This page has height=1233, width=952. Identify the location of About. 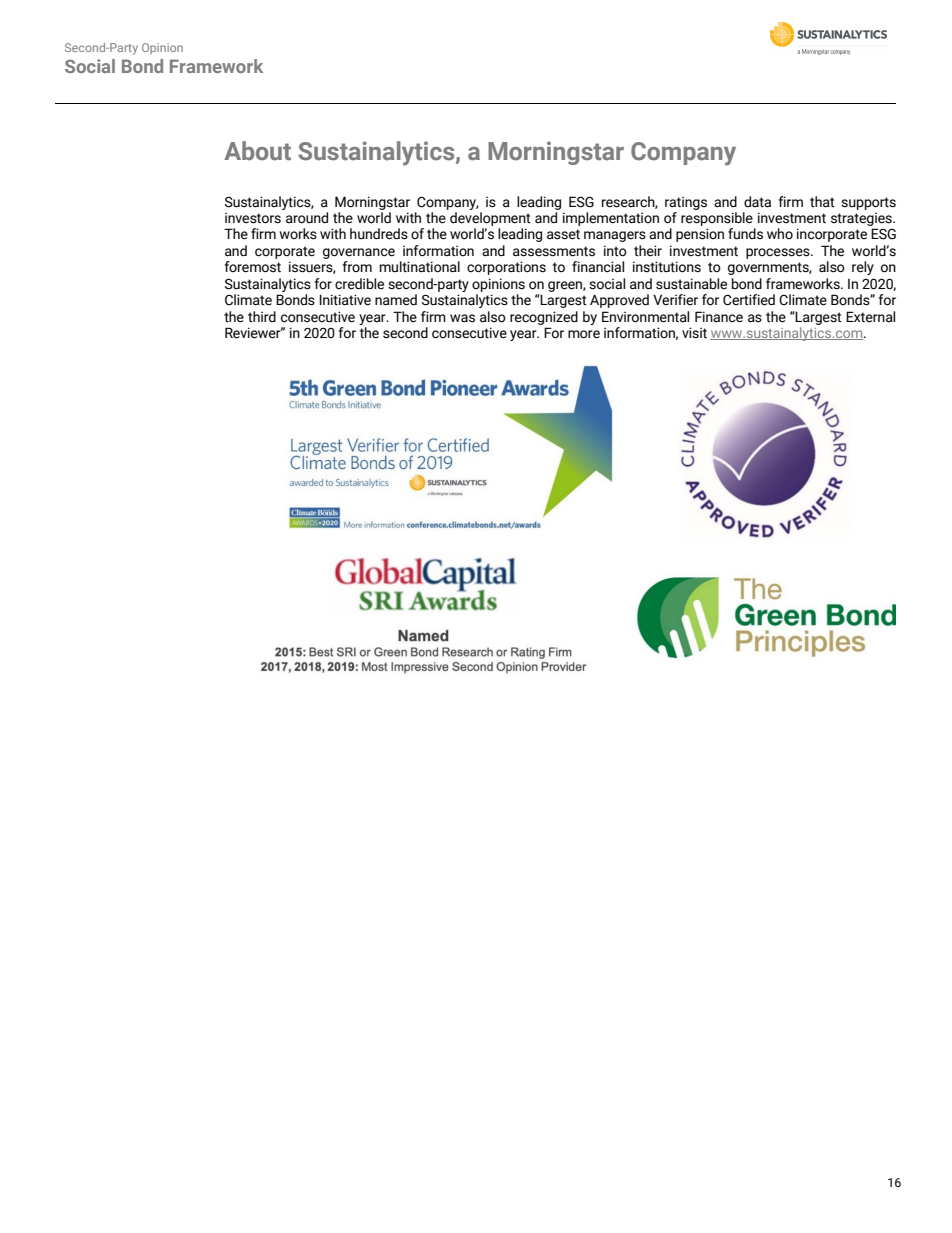
(257, 151).
